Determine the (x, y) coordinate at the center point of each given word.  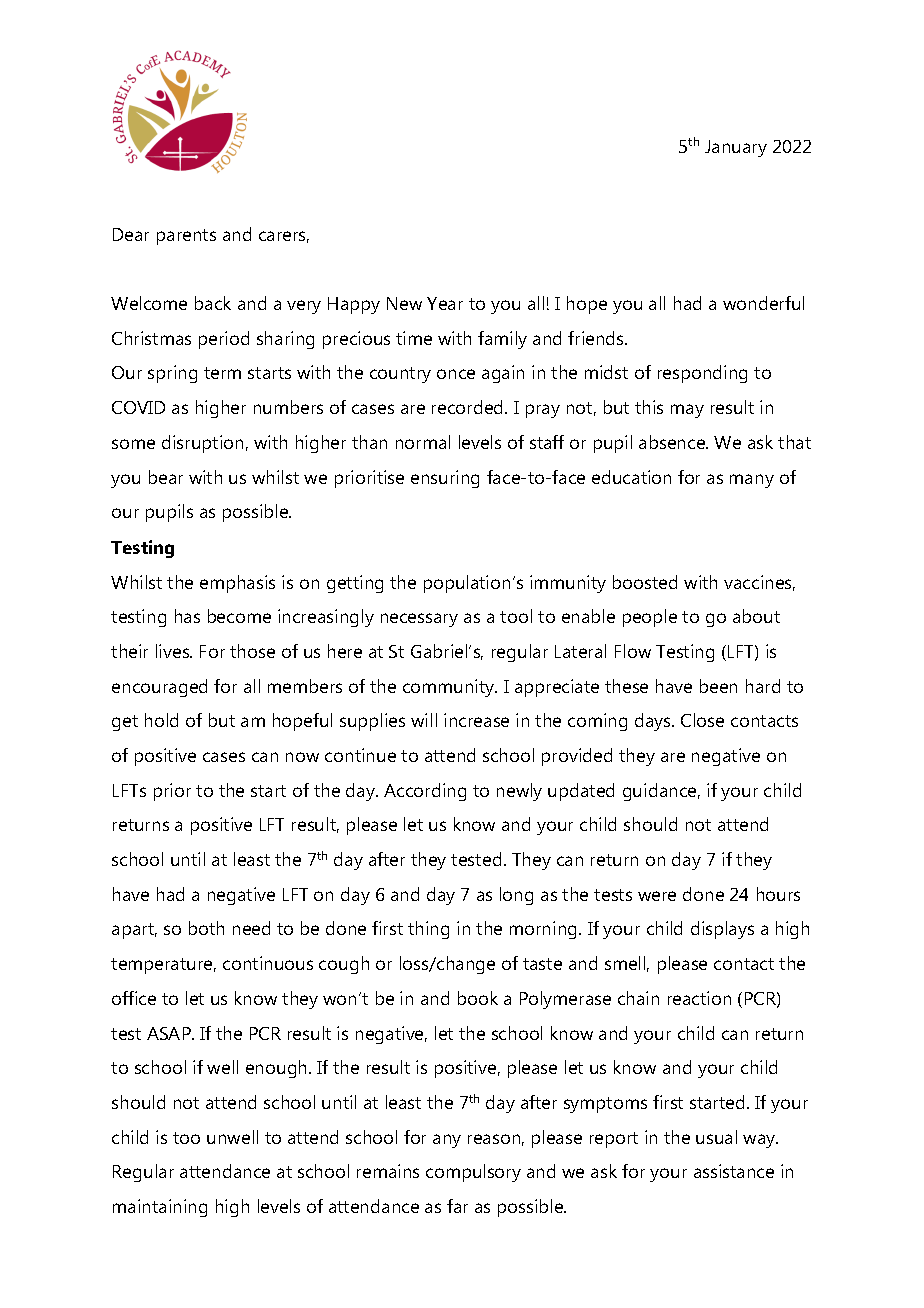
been (718, 686)
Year (445, 303)
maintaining (160, 1208)
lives (174, 651)
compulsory (473, 1173)
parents (186, 237)
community (450, 688)
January (736, 148)
